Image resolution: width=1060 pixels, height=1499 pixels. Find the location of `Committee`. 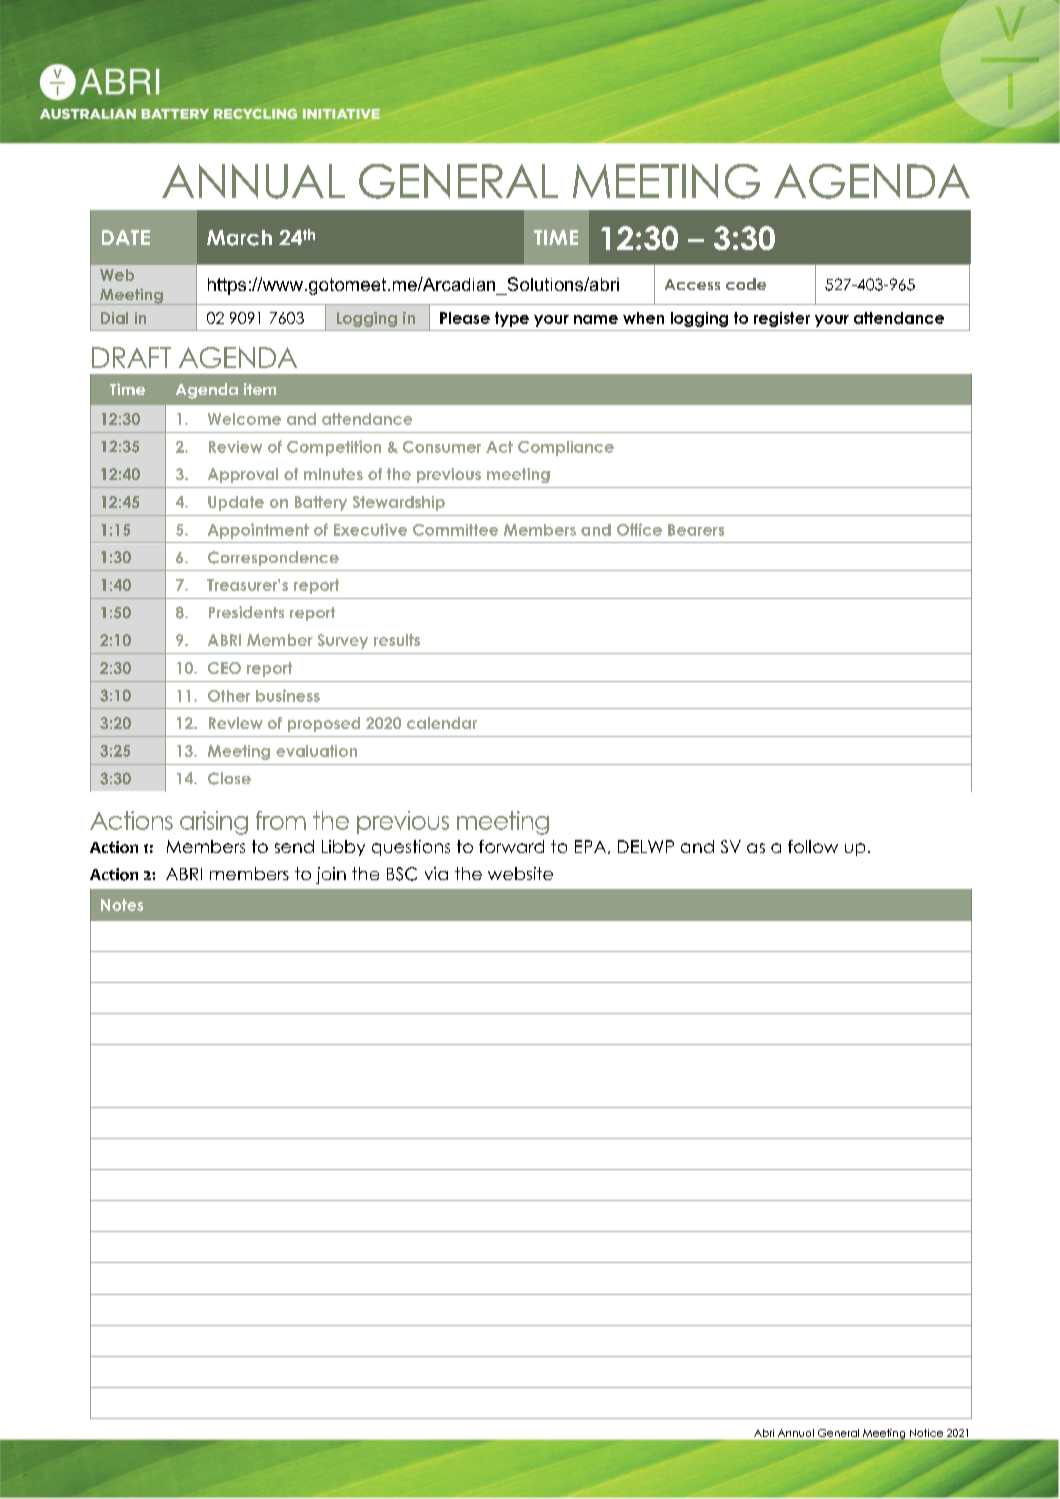

Committee is located at coordinates (455, 530).
